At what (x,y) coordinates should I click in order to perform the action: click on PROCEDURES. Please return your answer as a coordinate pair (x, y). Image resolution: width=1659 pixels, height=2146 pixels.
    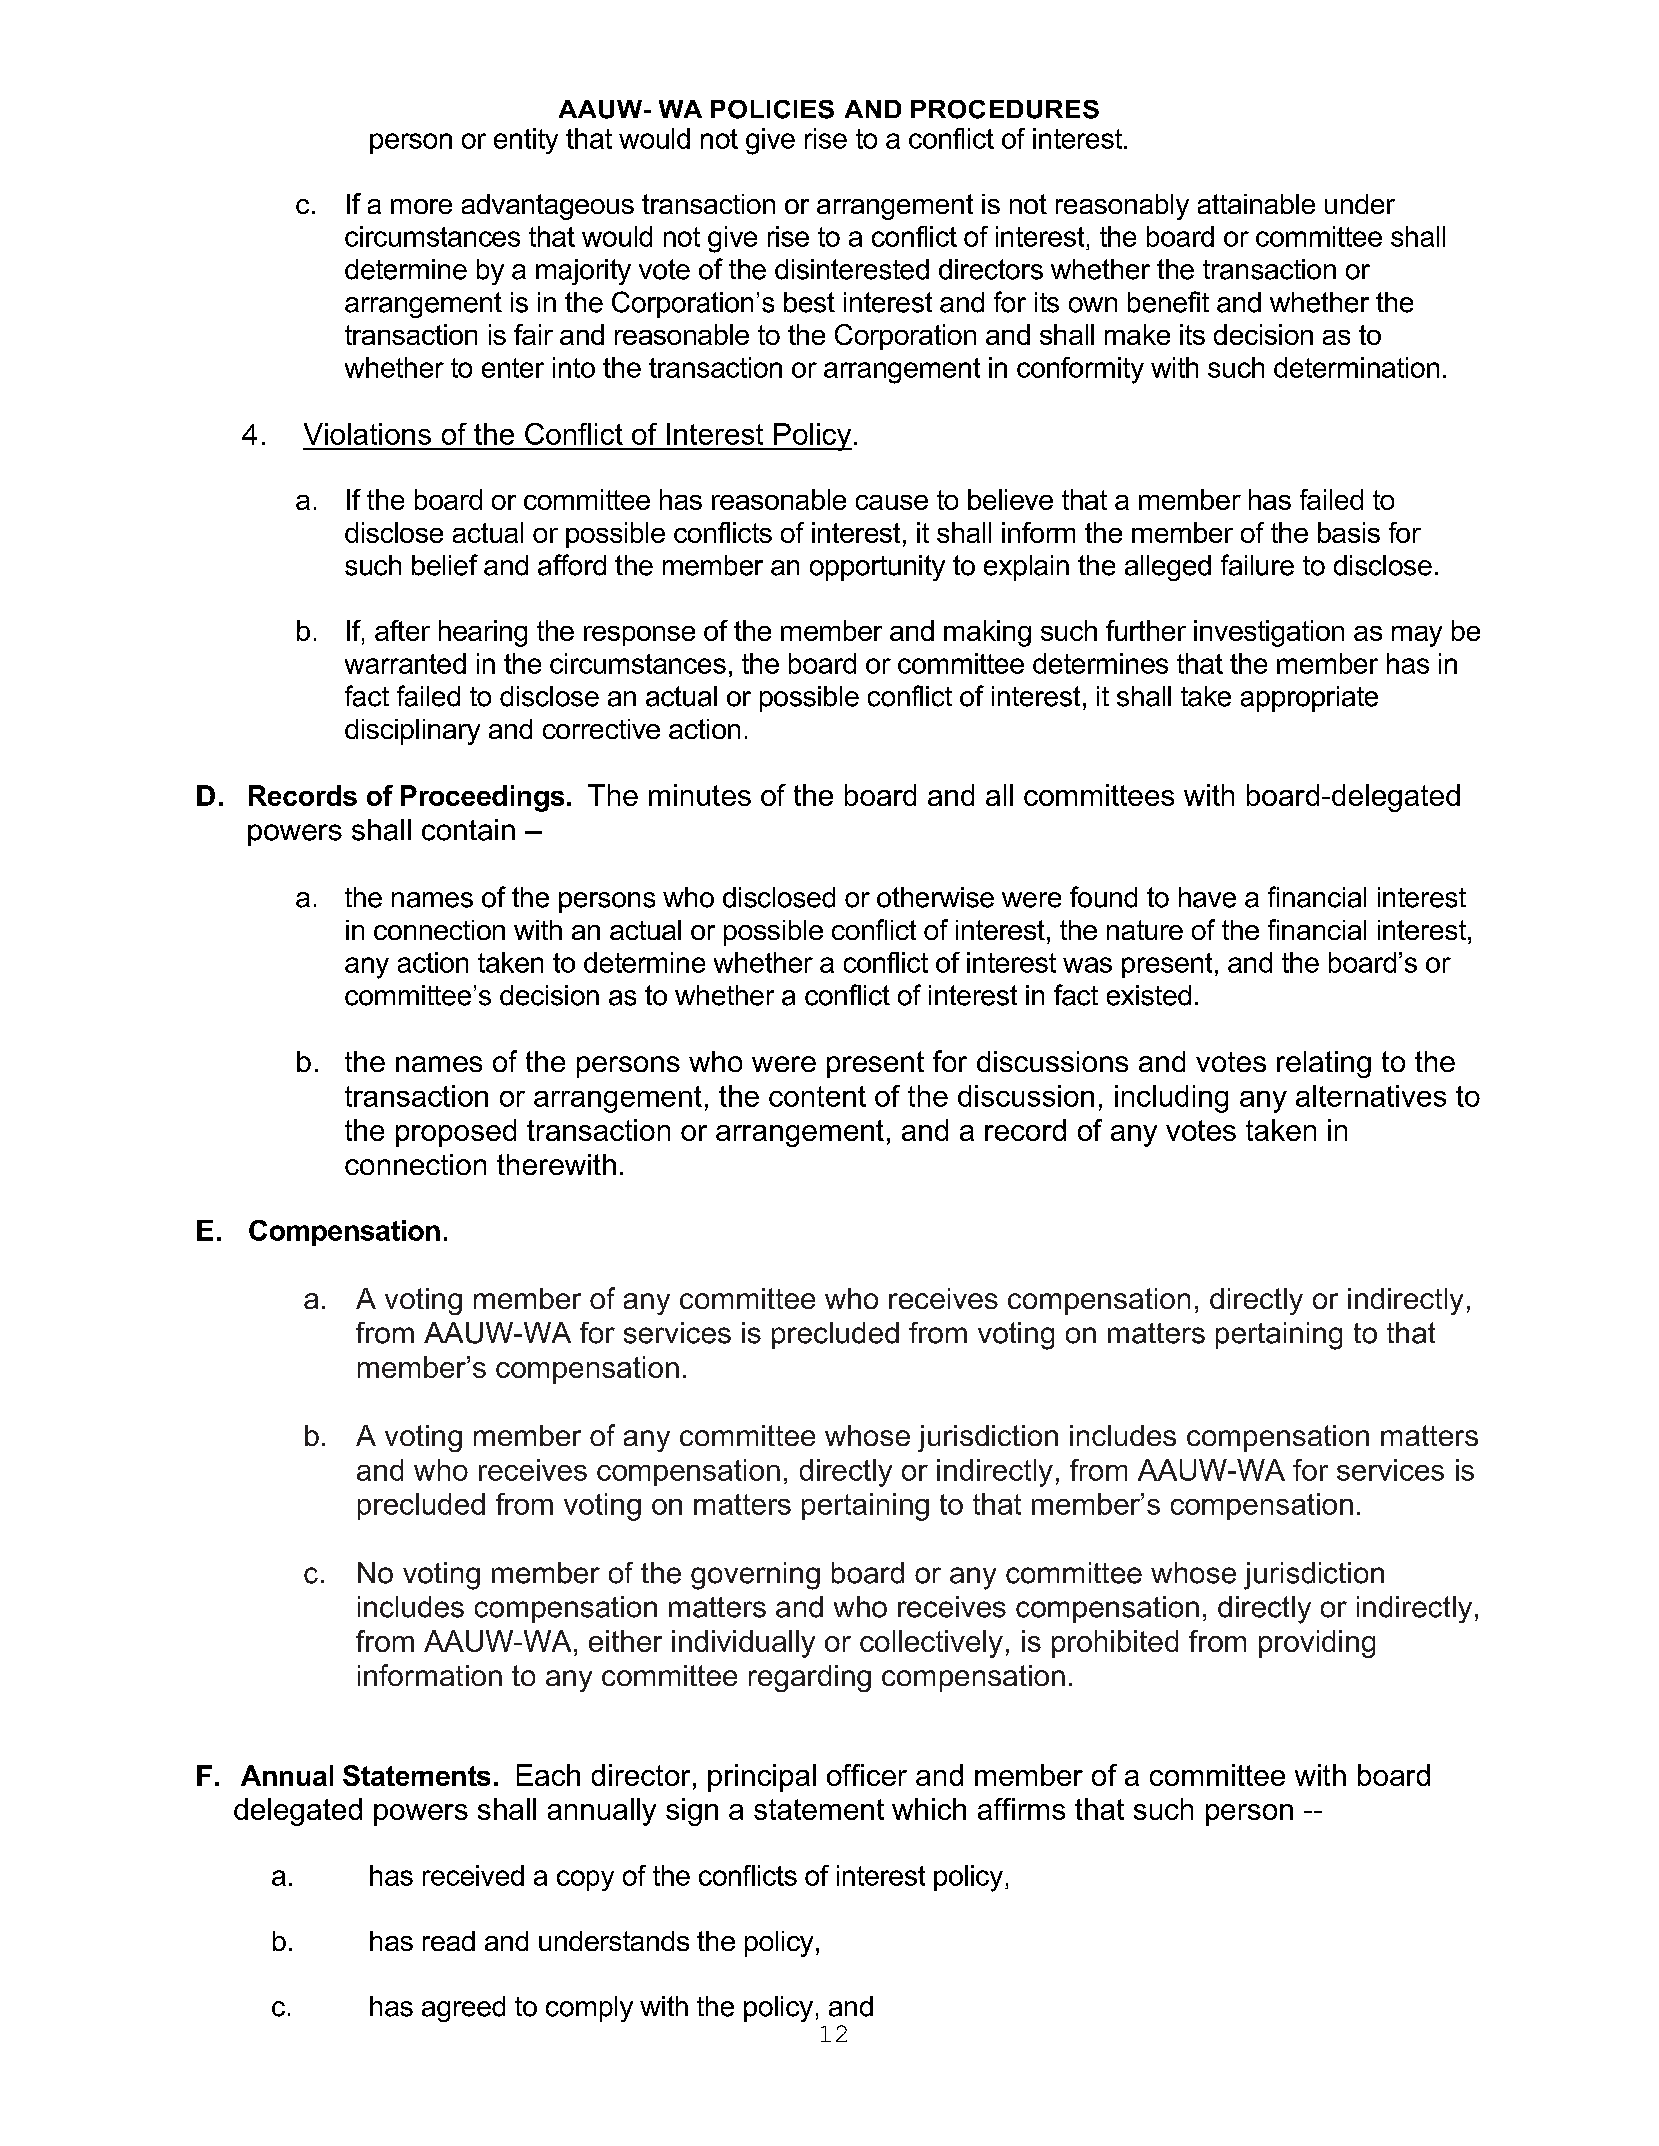
    Looking at the image, I should click on (1005, 109).
